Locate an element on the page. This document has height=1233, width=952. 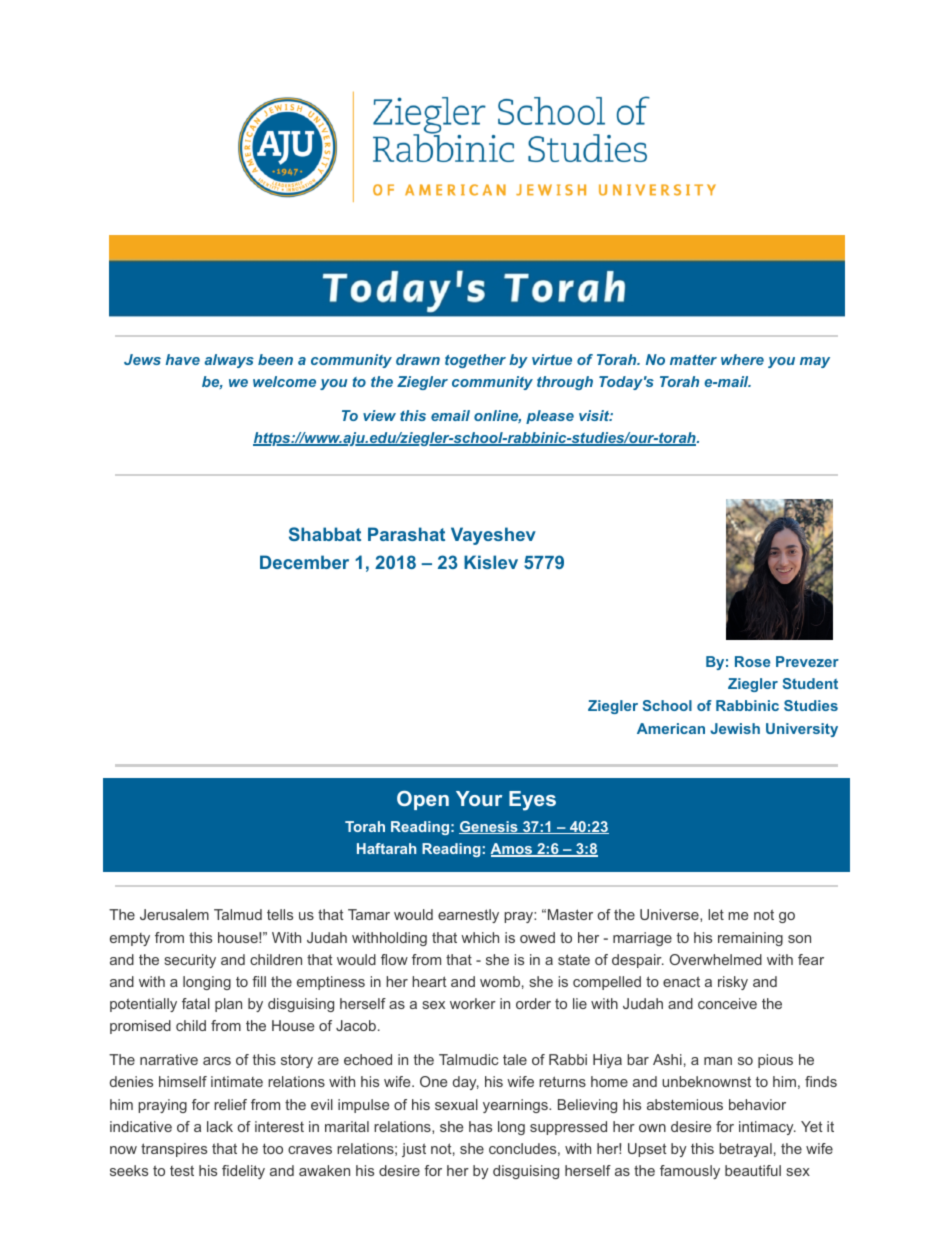
earnestly is located at coordinates (468, 916).
